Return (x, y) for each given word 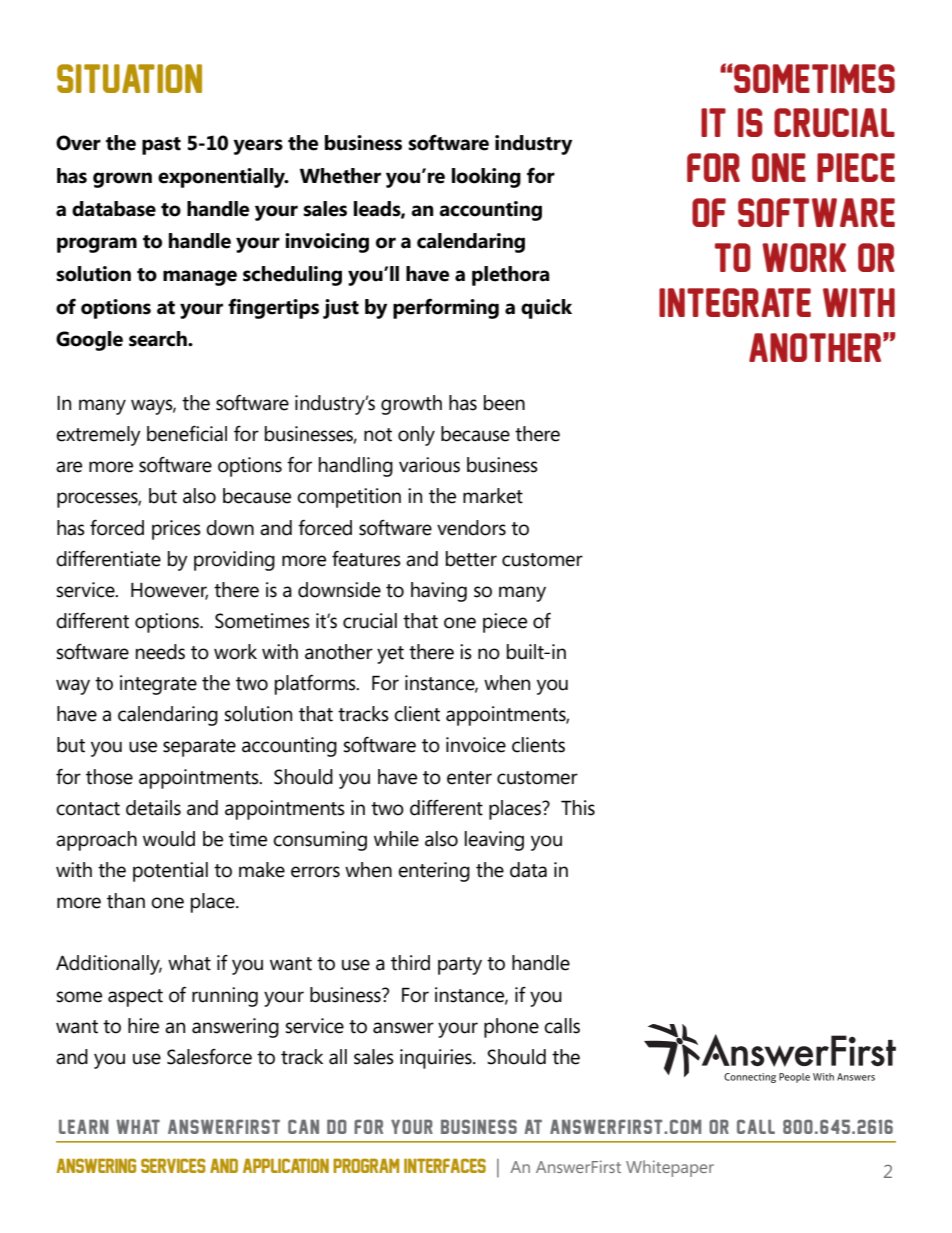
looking (486, 178)
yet (390, 655)
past (161, 146)
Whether (340, 176)
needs (160, 652)
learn (84, 1126)
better (471, 559)
